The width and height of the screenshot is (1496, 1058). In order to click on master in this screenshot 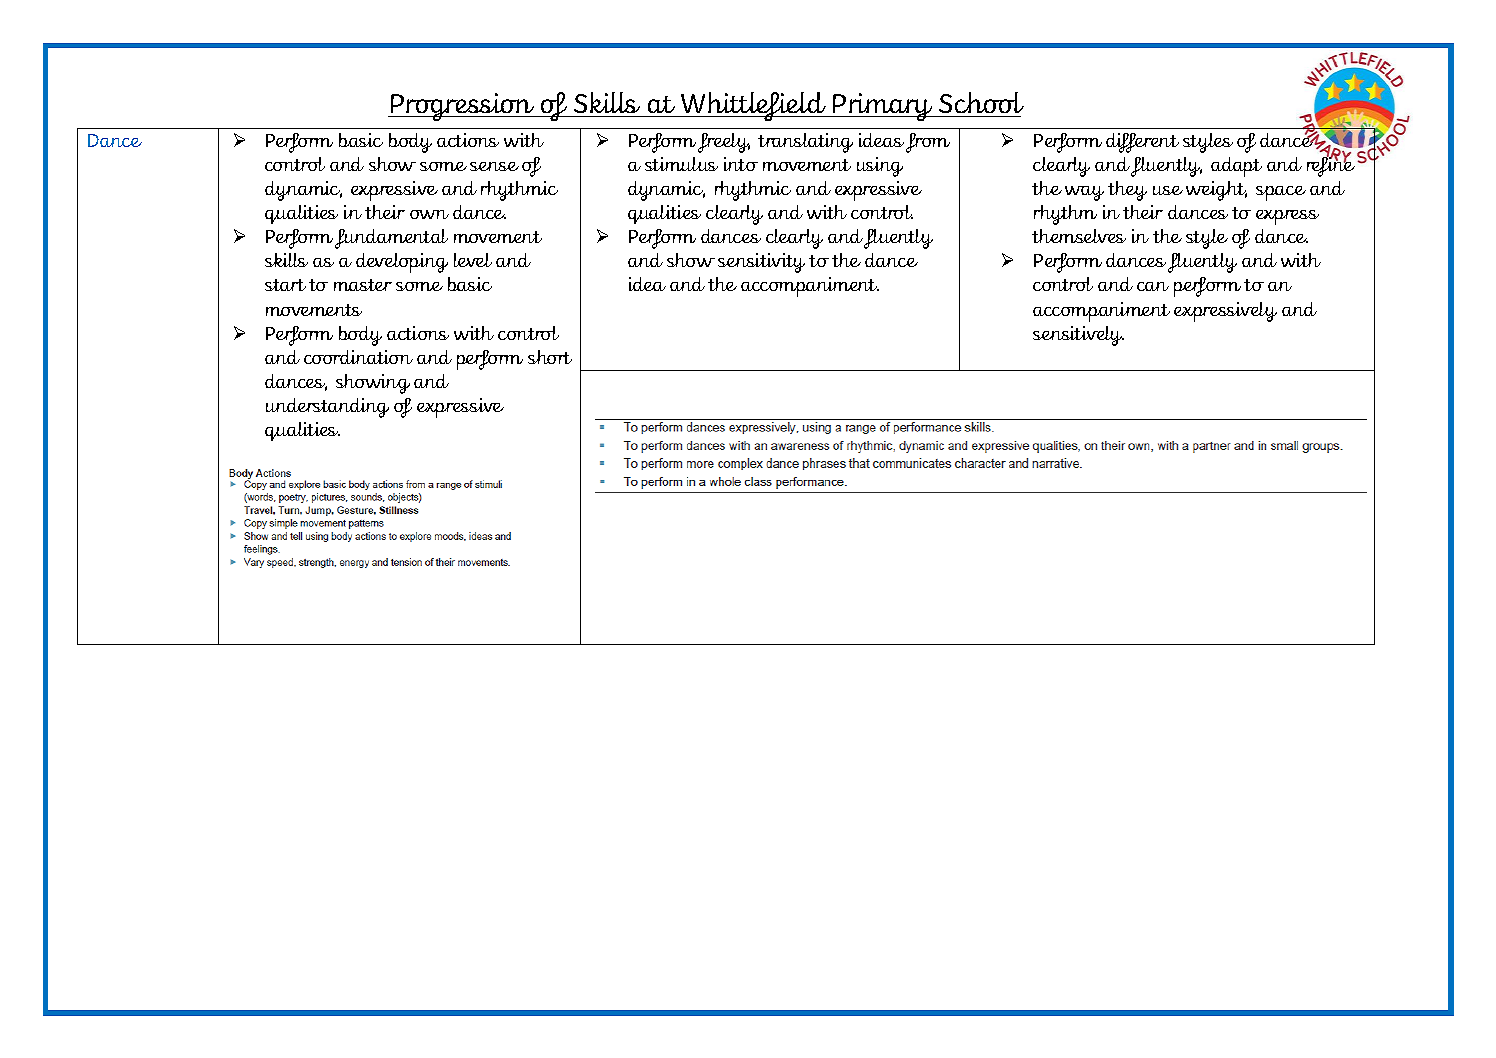, I will do `click(363, 285)`.
